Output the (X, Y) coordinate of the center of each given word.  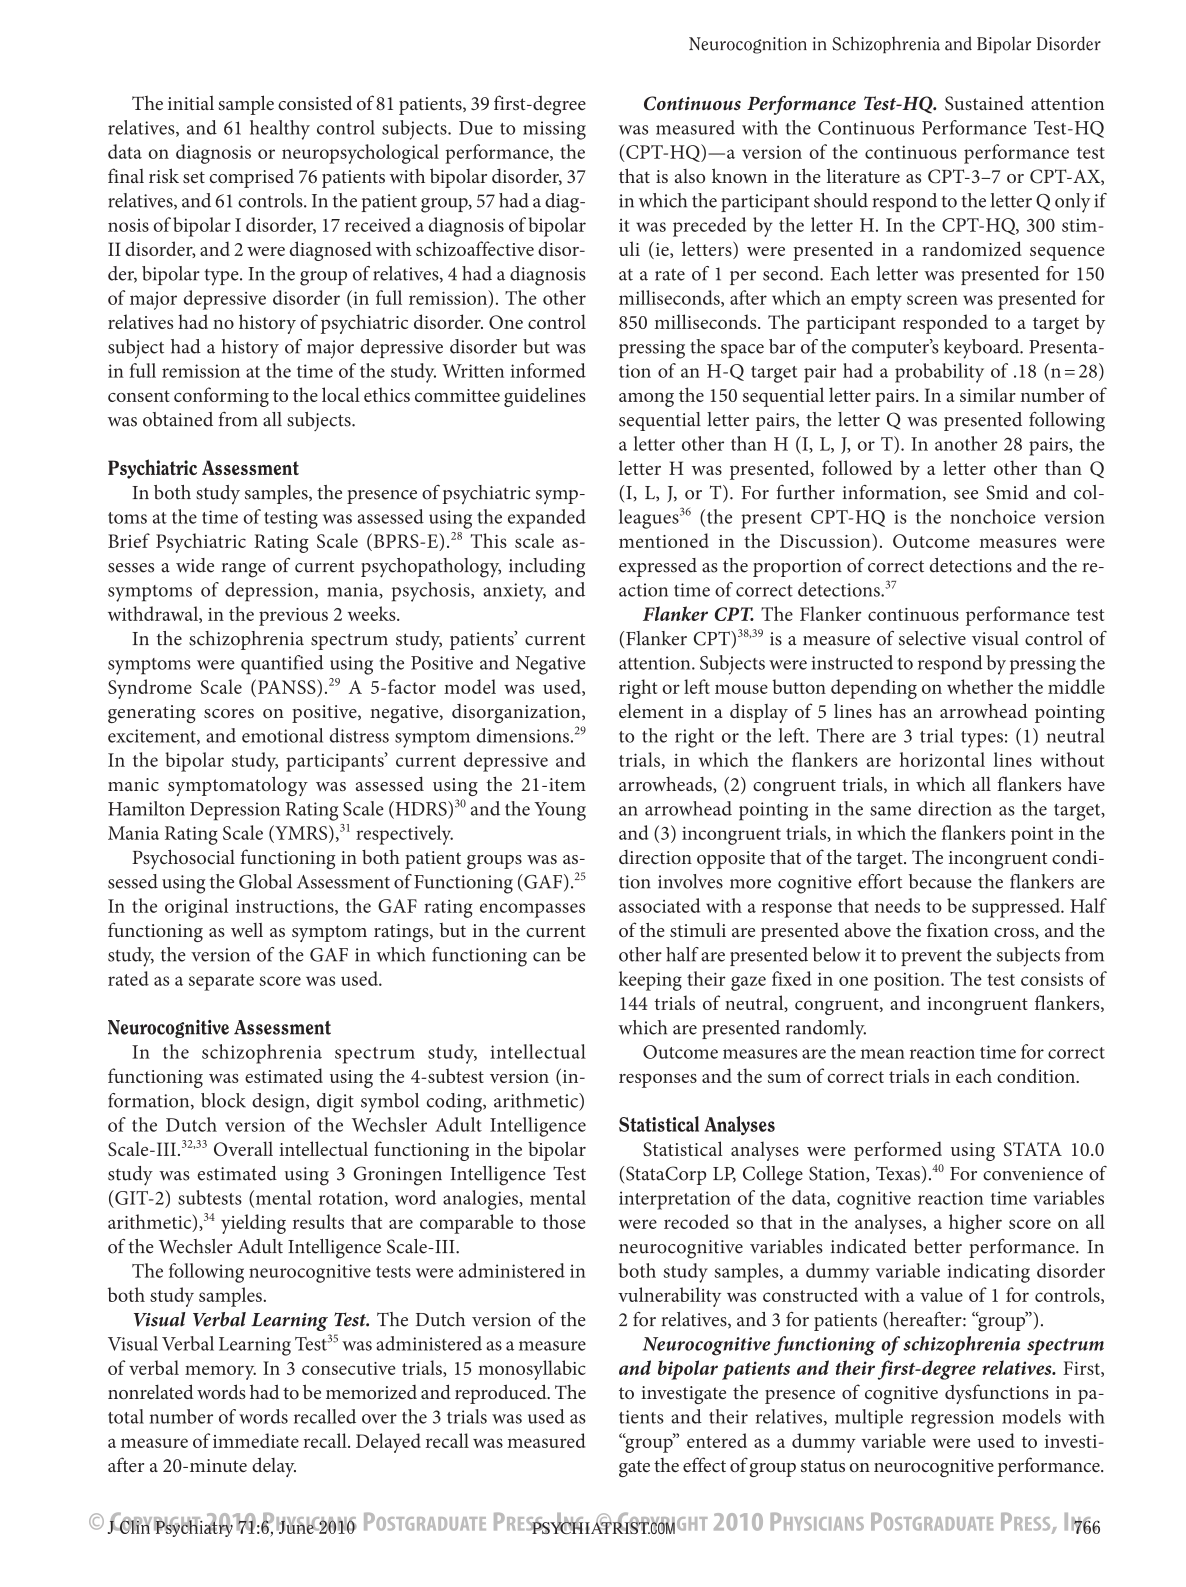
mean (882, 1054)
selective (932, 638)
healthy (280, 130)
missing (554, 130)
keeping (650, 981)
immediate (256, 1440)
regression (952, 1419)
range (244, 570)
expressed (658, 567)
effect (704, 1464)
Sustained (984, 103)
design (279, 1103)
